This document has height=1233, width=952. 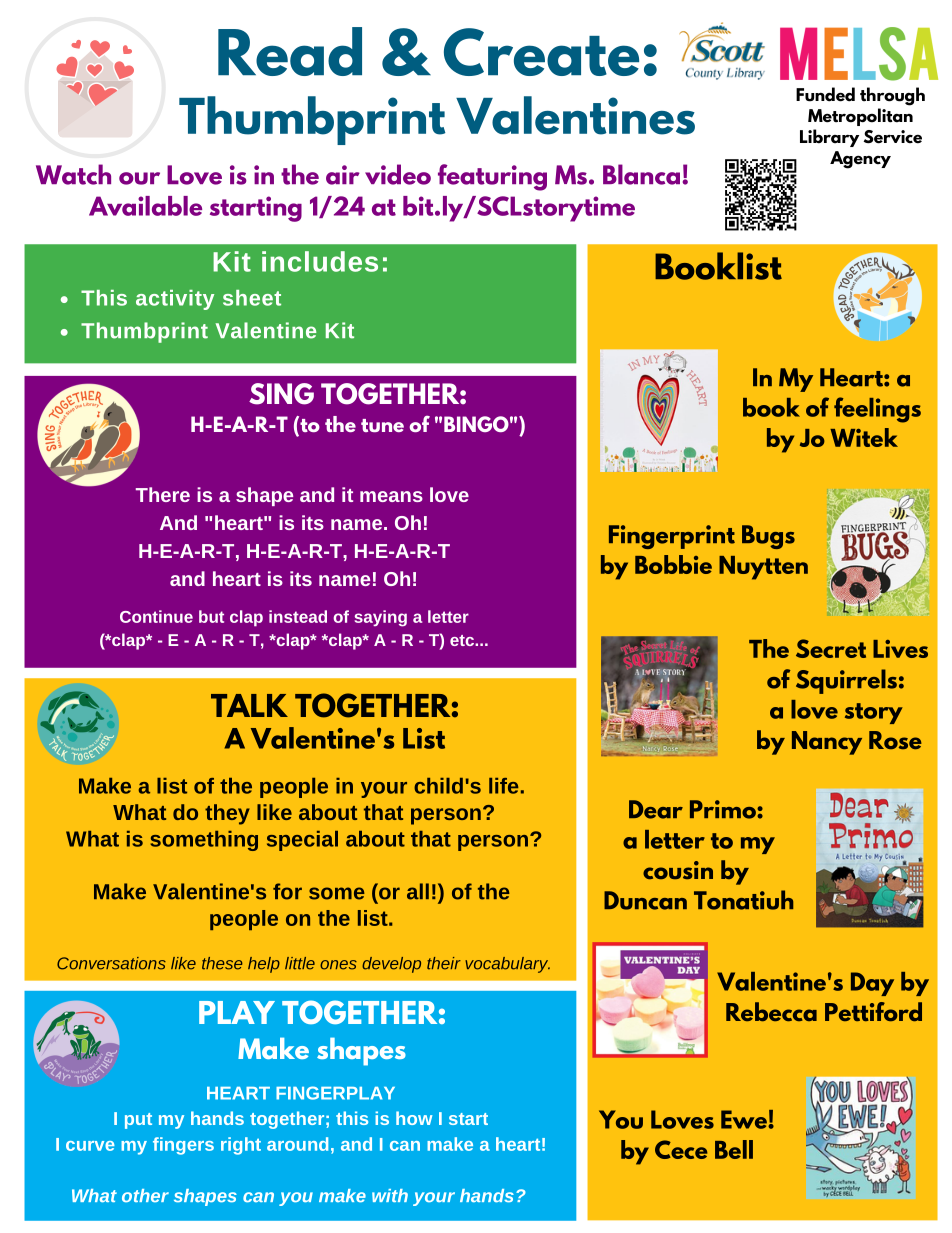 I want to click on Tonatiuh, so click(x=743, y=900).
